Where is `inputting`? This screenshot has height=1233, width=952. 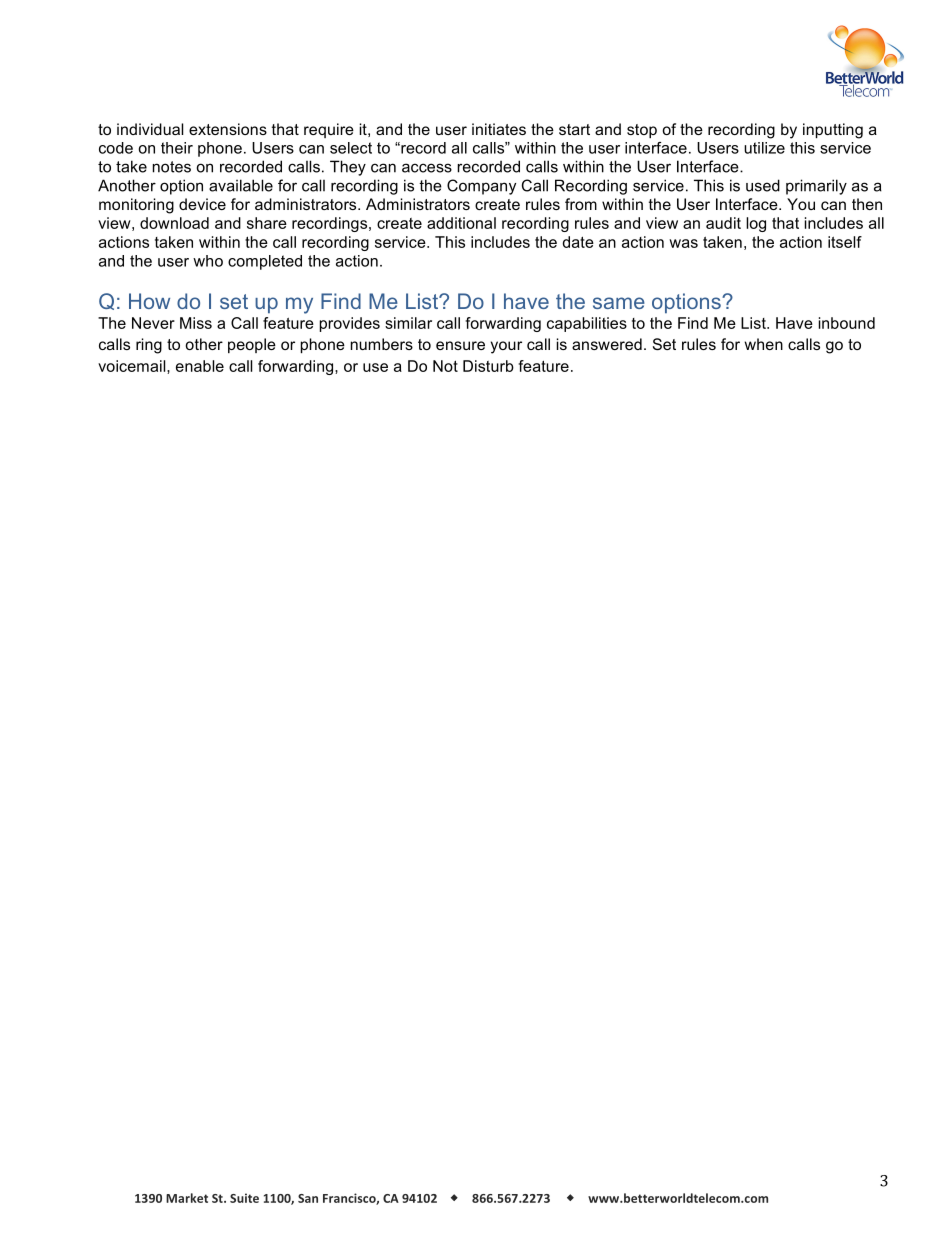
inputting is located at coordinates (833, 131).
